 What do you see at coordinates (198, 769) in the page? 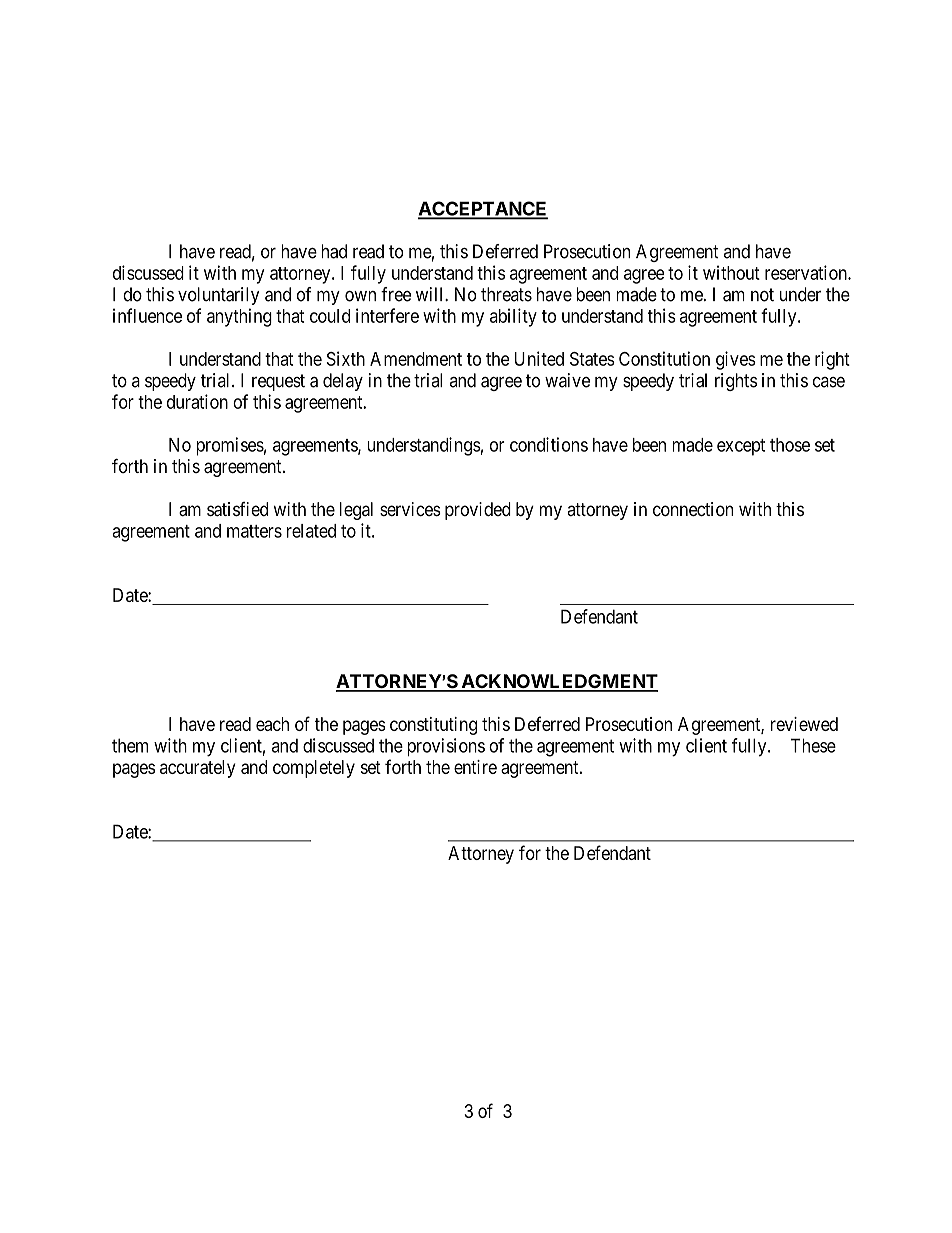
I see `accurately` at bounding box center [198, 769].
